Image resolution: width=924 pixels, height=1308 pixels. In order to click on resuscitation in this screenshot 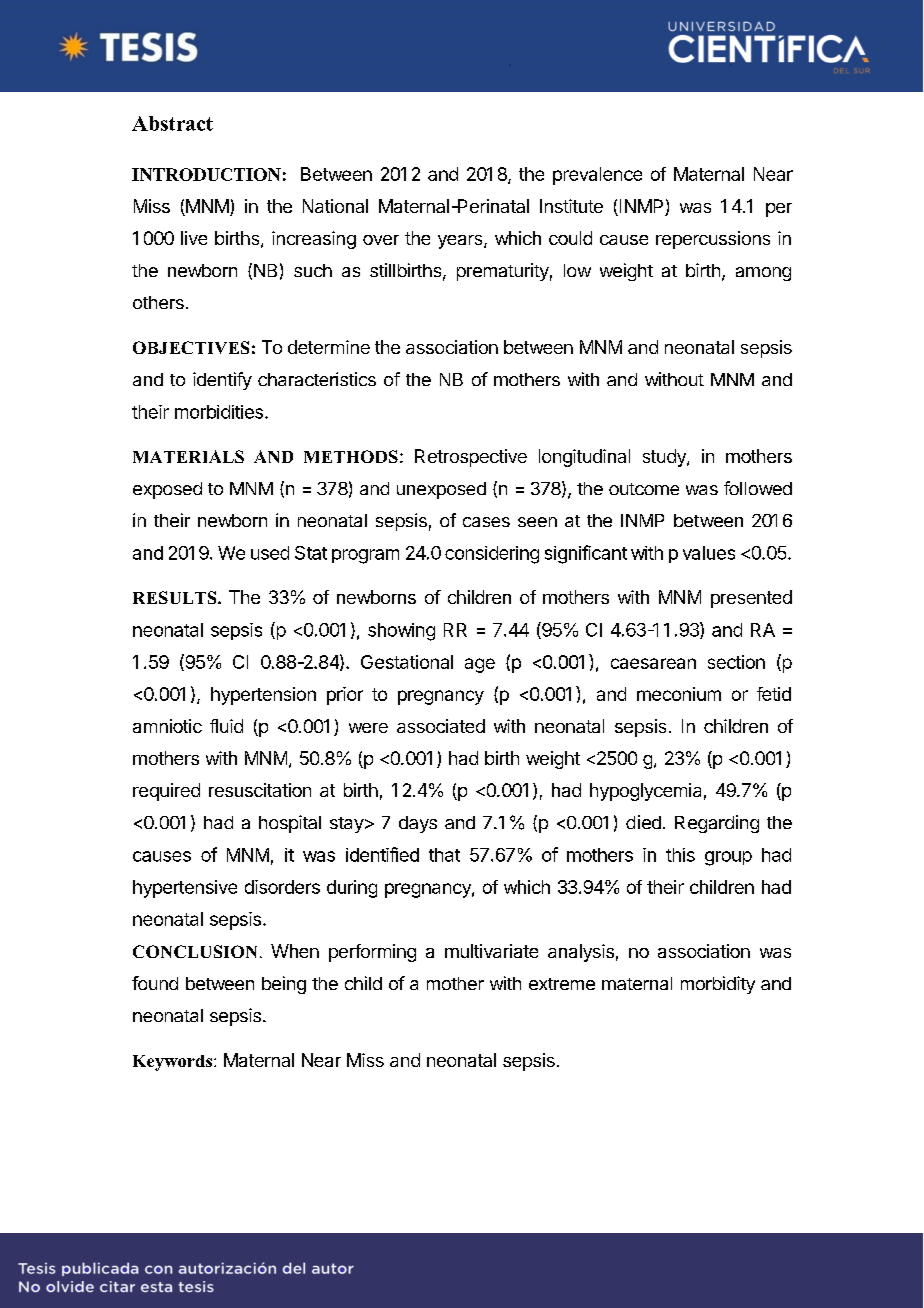, I will do `click(260, 790)`.
